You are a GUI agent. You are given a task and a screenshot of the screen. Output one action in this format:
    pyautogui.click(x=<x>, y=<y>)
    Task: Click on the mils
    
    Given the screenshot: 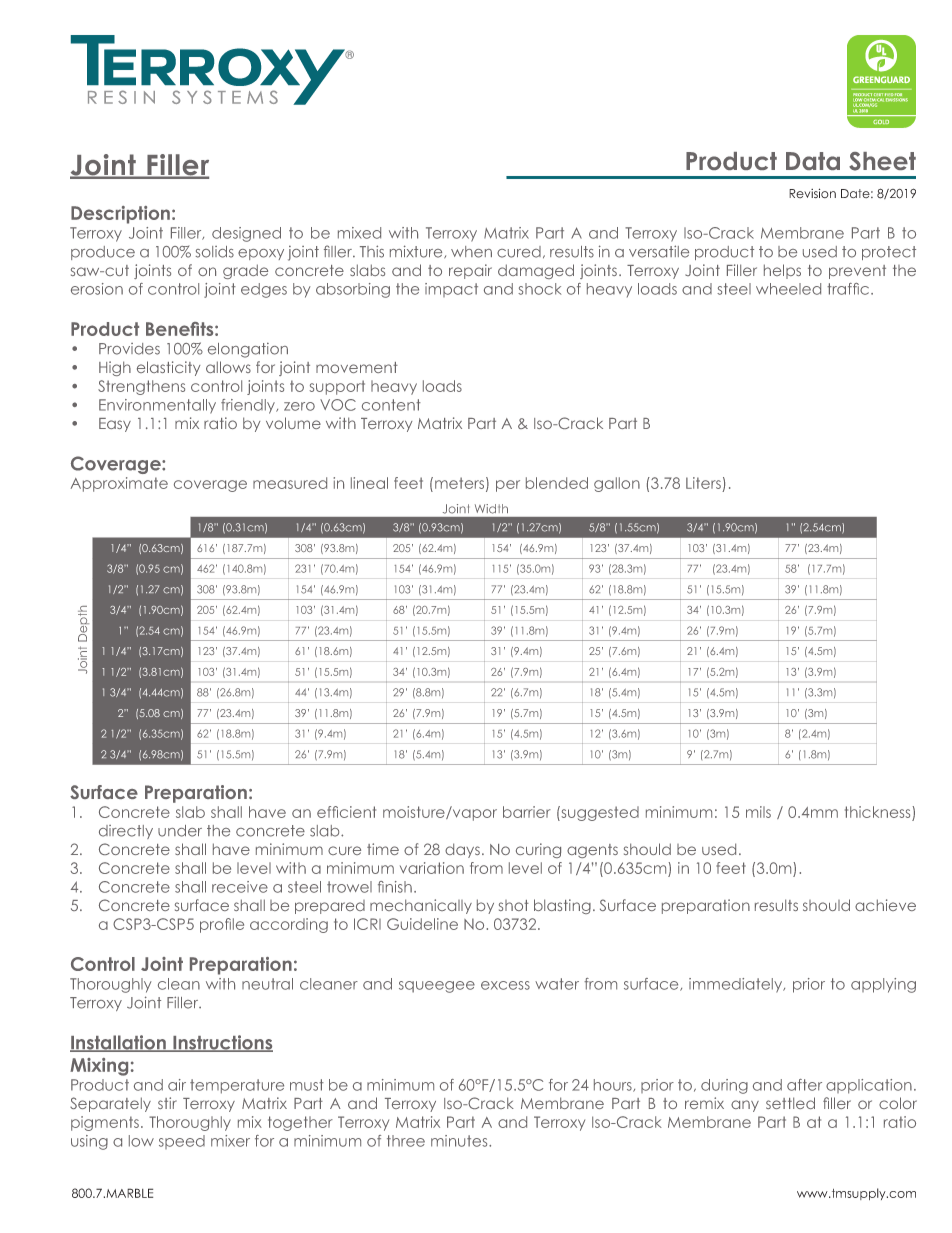 What is the action you would take?
    pyautogui.click(x=758, y=812)
